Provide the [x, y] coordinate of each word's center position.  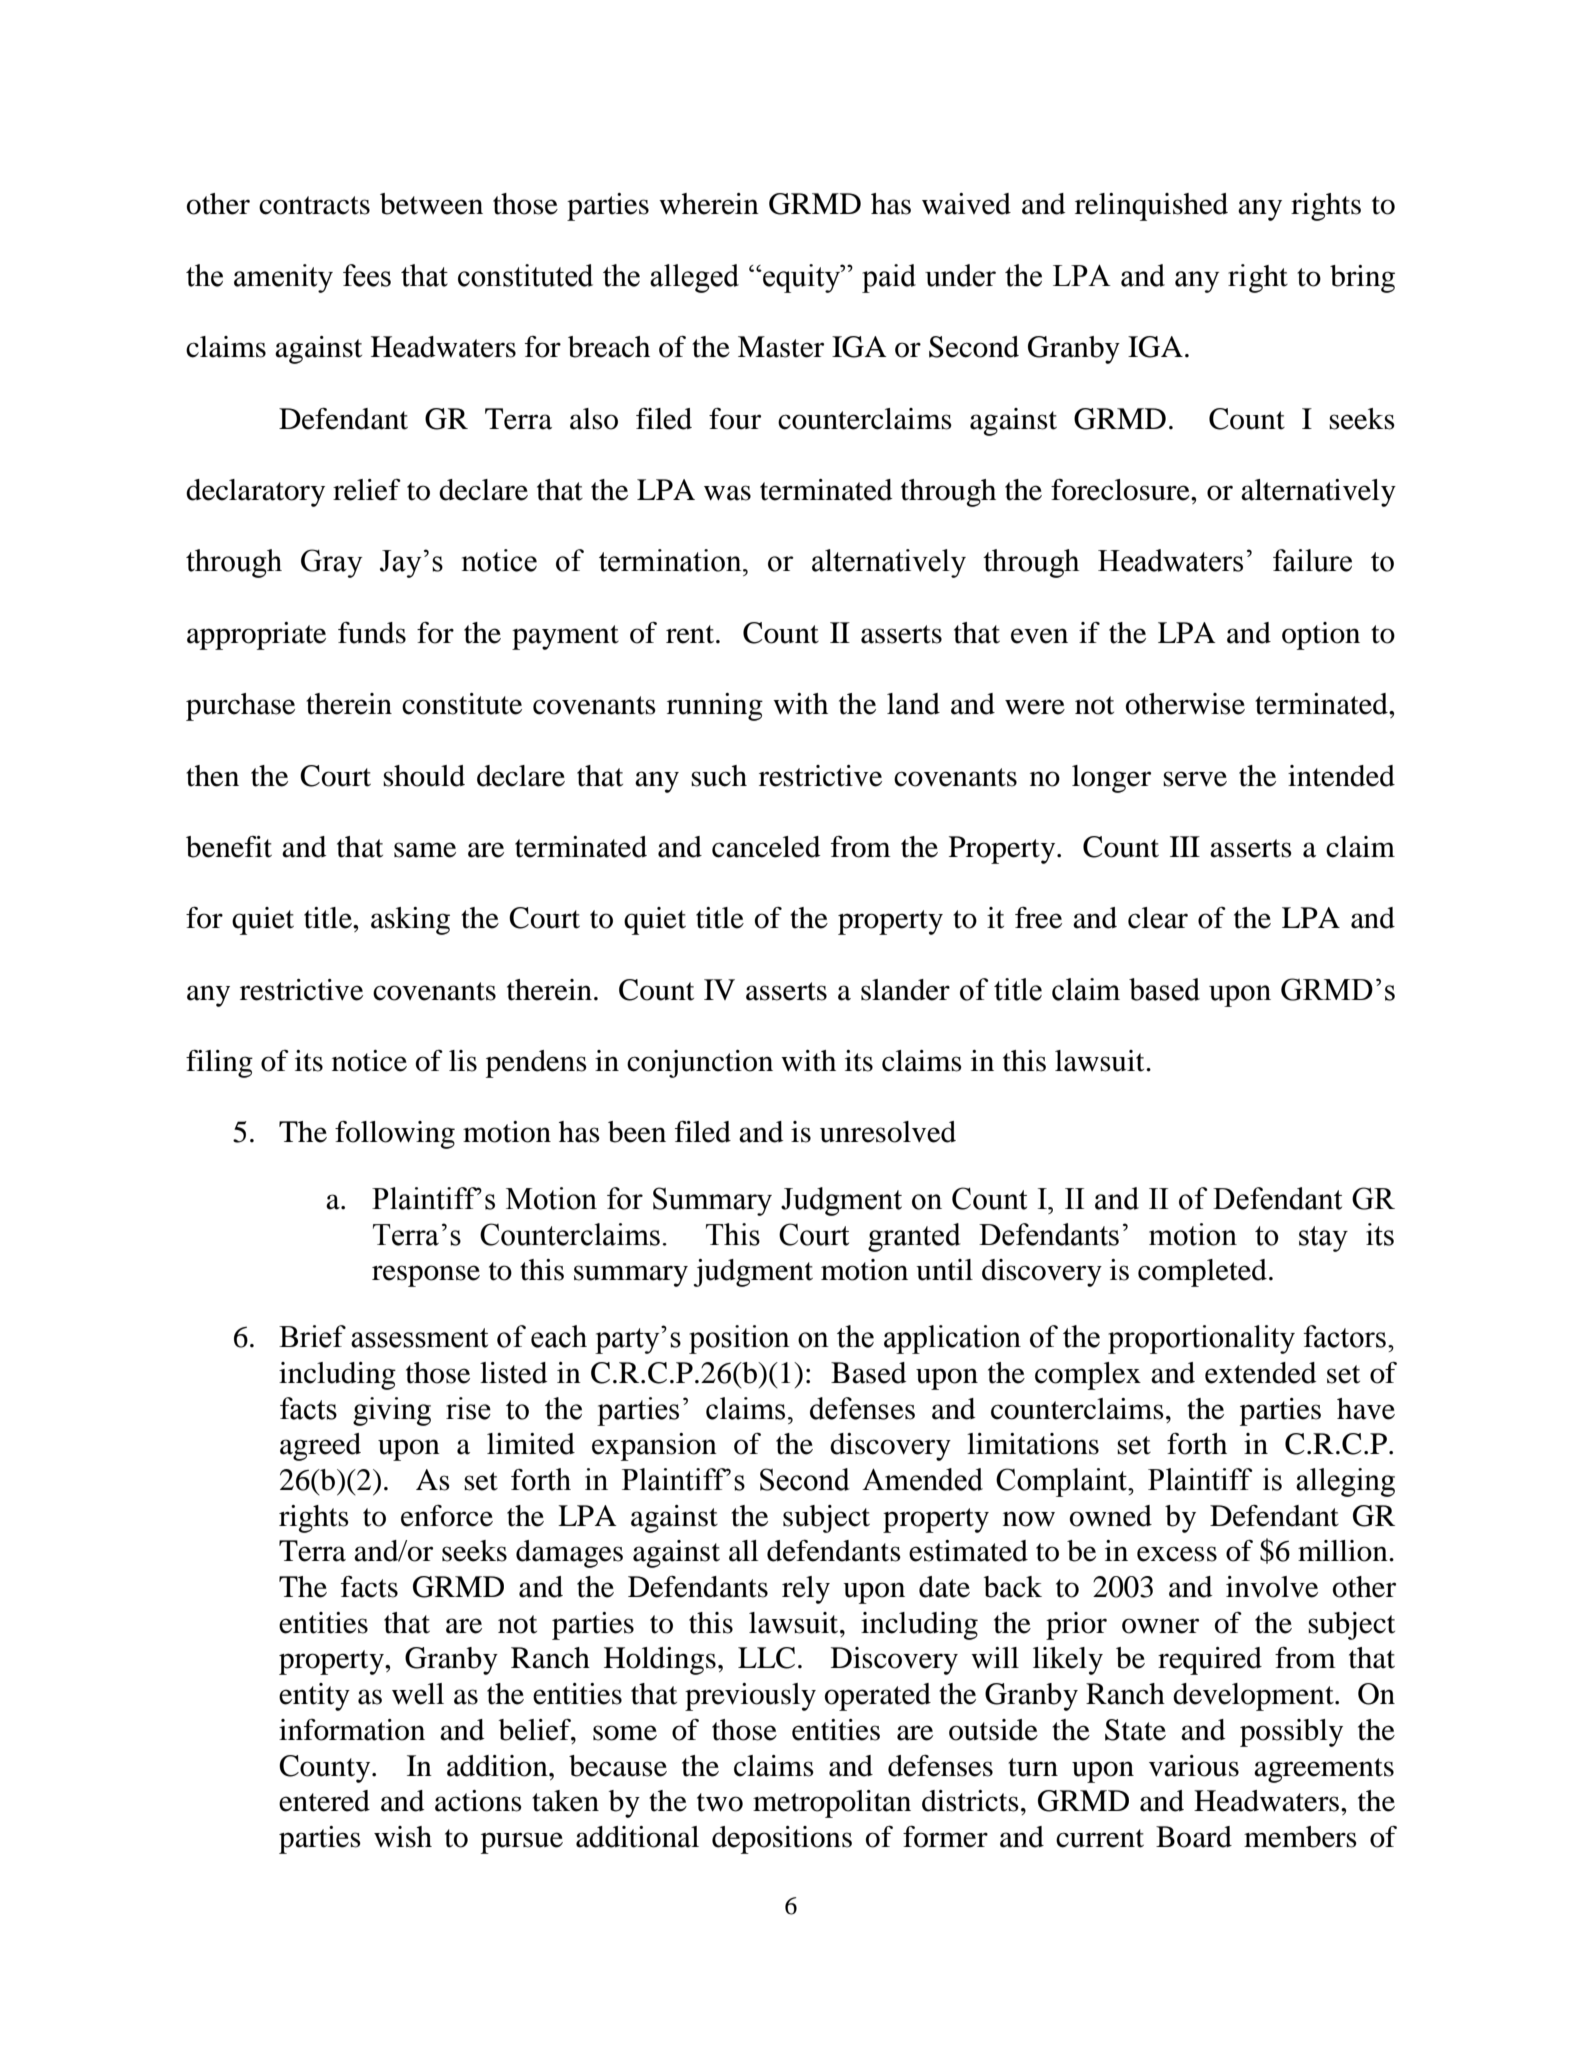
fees [367, 275]
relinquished [1151, 207]
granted [914, 1237]
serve [1195, 779]
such [719, 776]
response [426, 1276]
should [424, 776]
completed [1202, 1273]
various [1194, 1766]
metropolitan [832, 1804]
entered [324, 1801]
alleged [694, 278]
